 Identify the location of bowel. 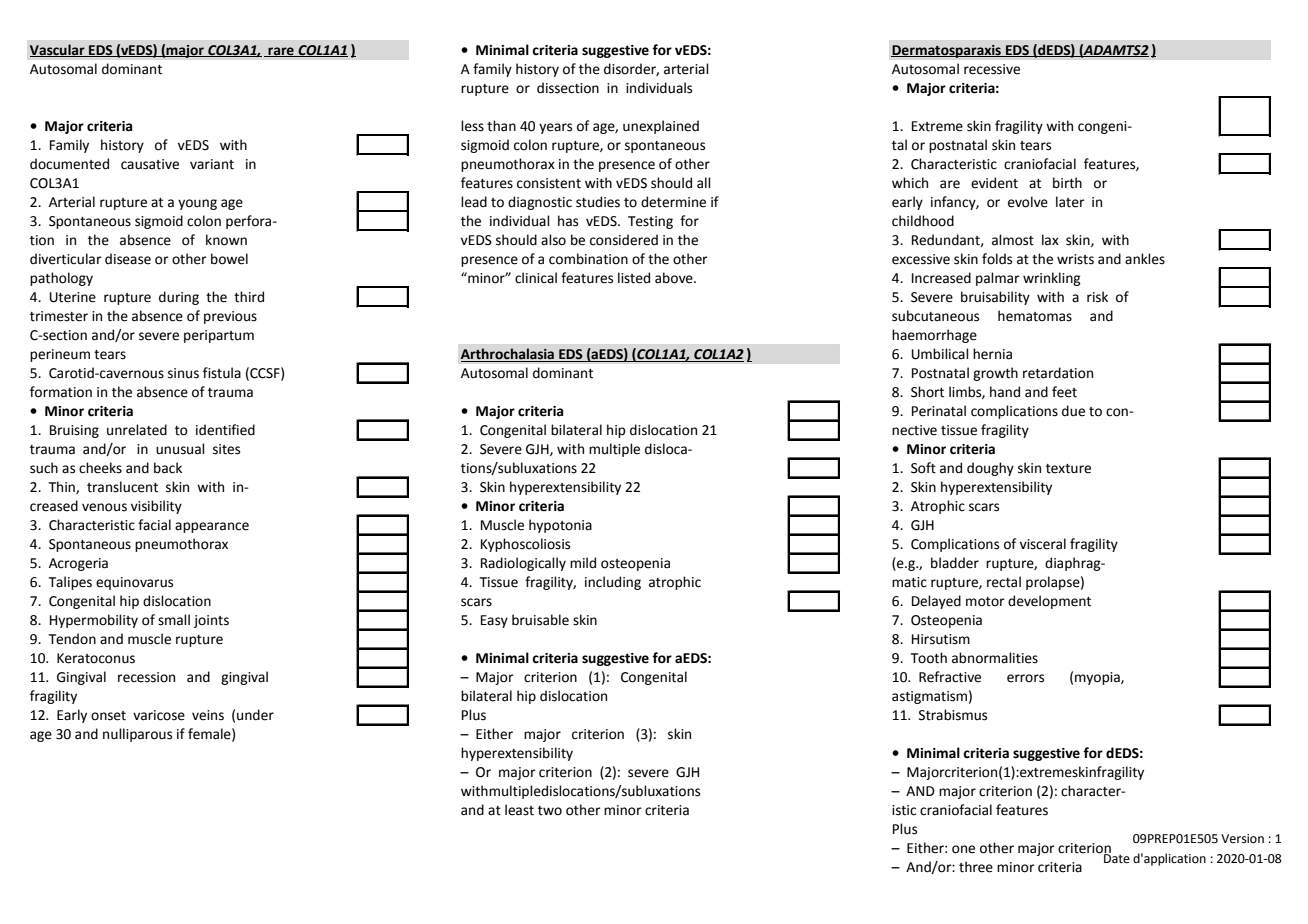
(229, 259).
